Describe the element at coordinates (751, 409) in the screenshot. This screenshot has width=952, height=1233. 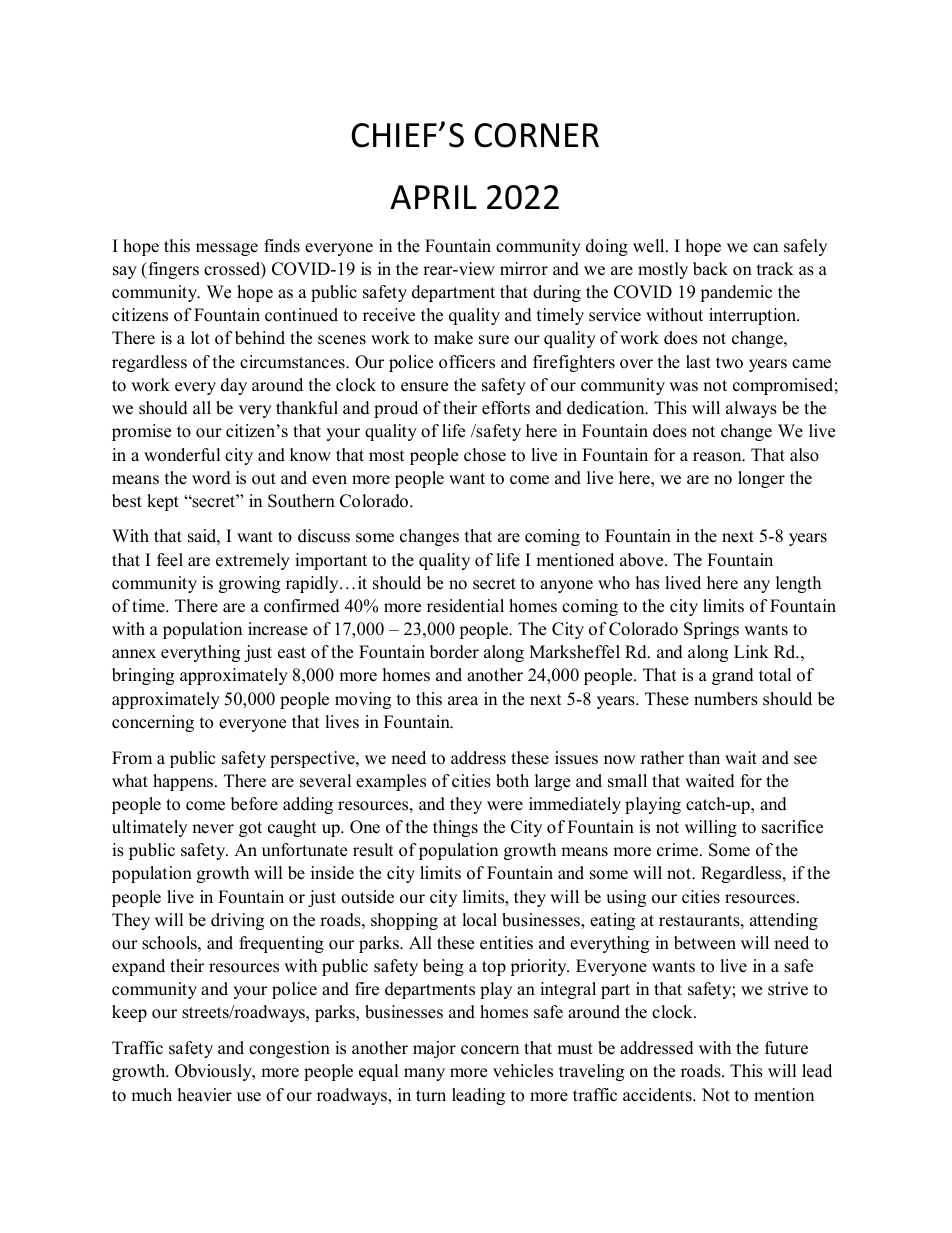
I see `always` at that location.
